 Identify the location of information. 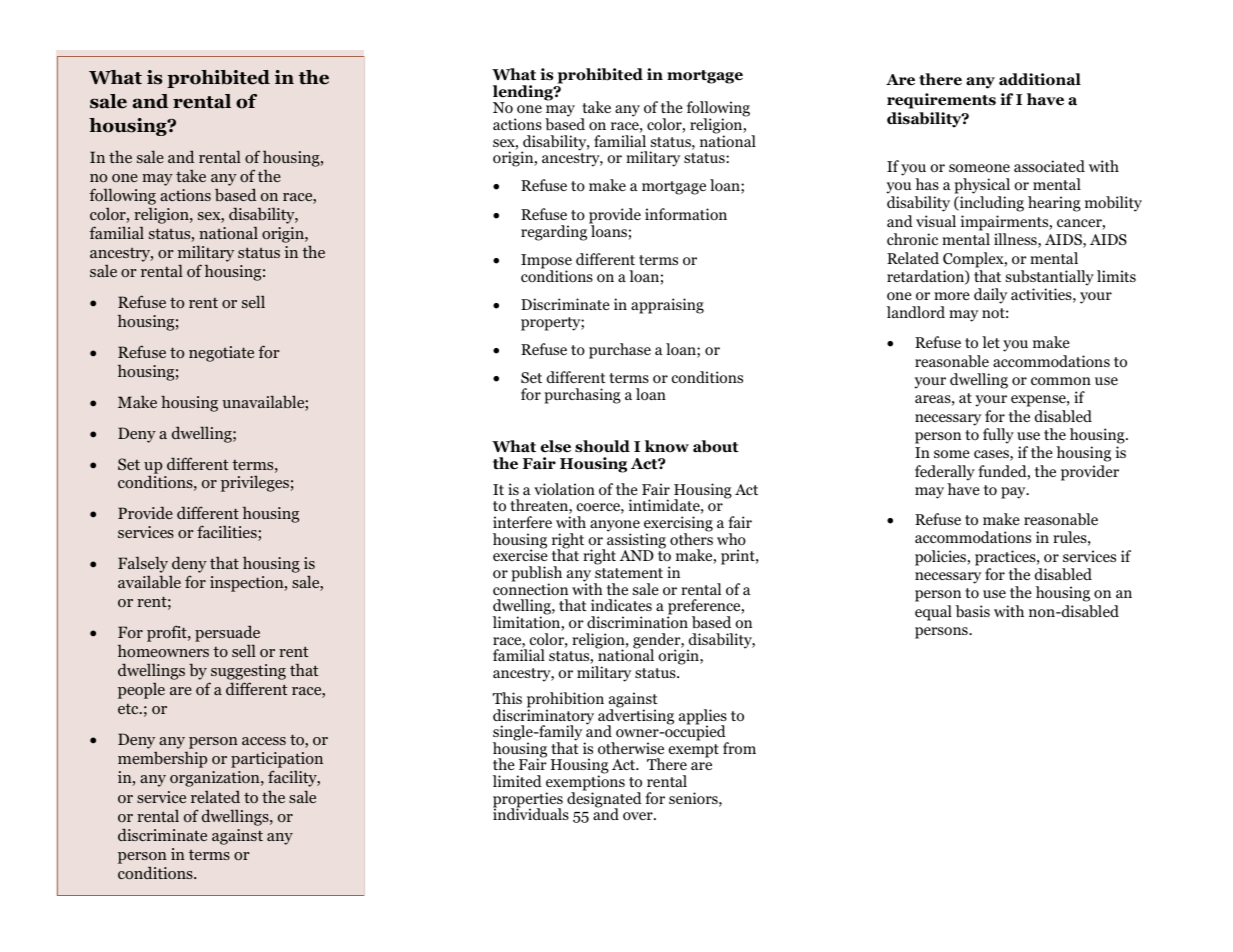
(686, 214).
